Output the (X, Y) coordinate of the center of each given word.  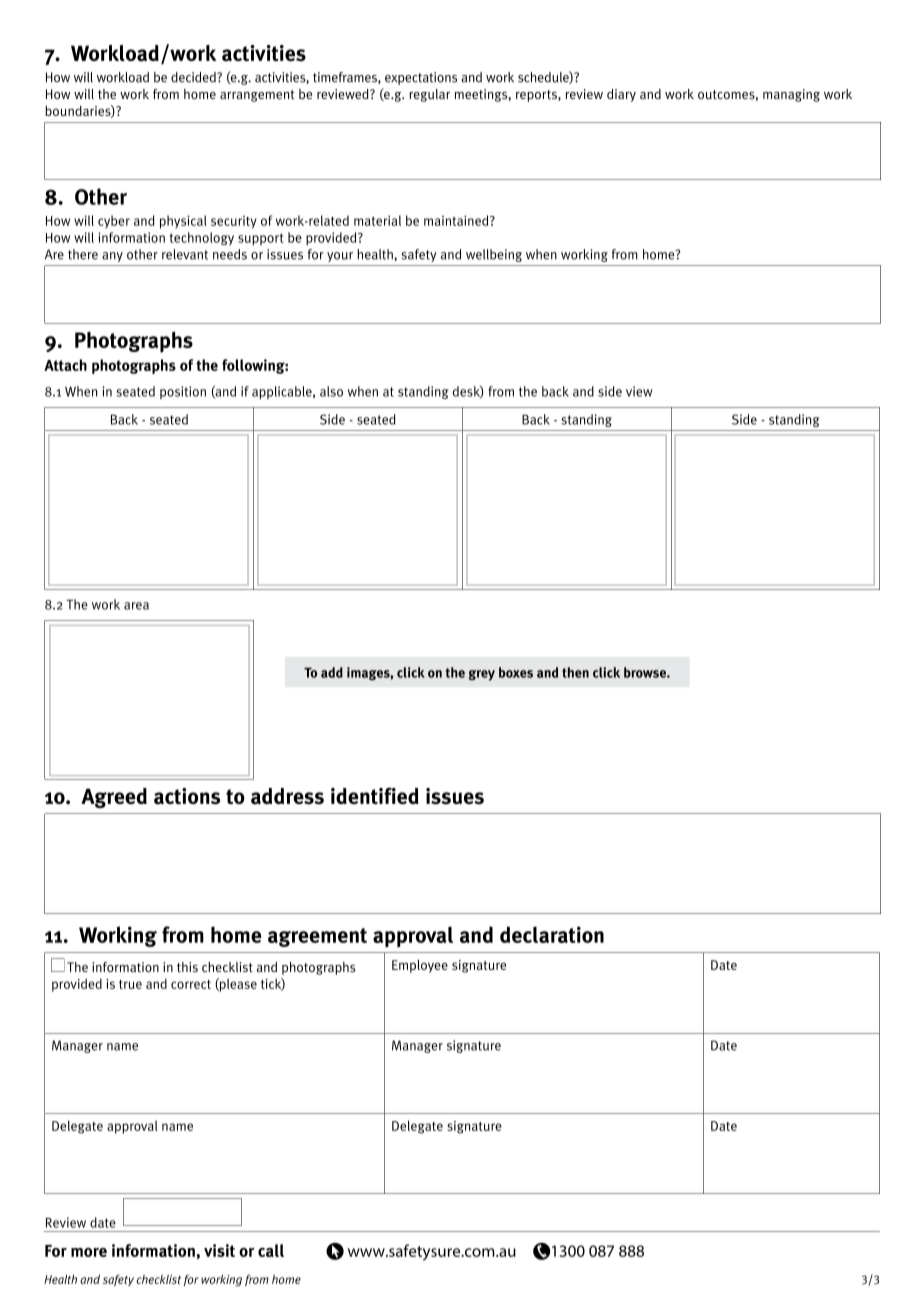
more (89, 1252)
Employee (420, 966)
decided (194, 77)
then (575, 672)
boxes (516, 672)
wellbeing (494, 255)
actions (187, 796)
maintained (457, 220)
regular (429, 95)
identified (375, 795)
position (183, 392)
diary (621, 95)
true (130, 984)
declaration (552, 934)
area (136, 606)
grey (482, 675)
